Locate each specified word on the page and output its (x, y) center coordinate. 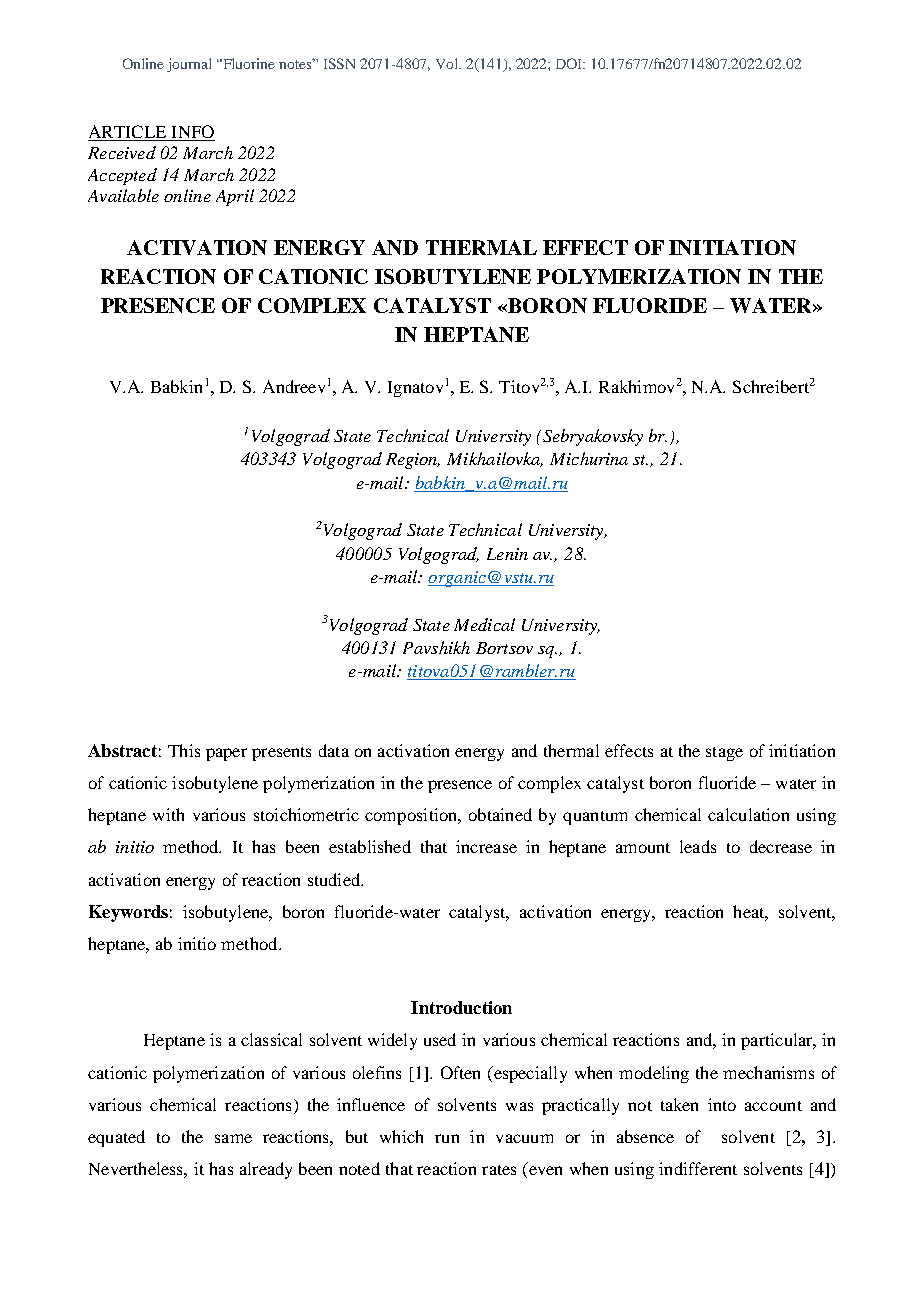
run (447, 1138)
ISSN (339, 63)
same (233, 1138)
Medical (484, 624)
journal (189, 65)
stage (724, 754)
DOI (570, 63)
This (184, 750)
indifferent (698, 1168)
